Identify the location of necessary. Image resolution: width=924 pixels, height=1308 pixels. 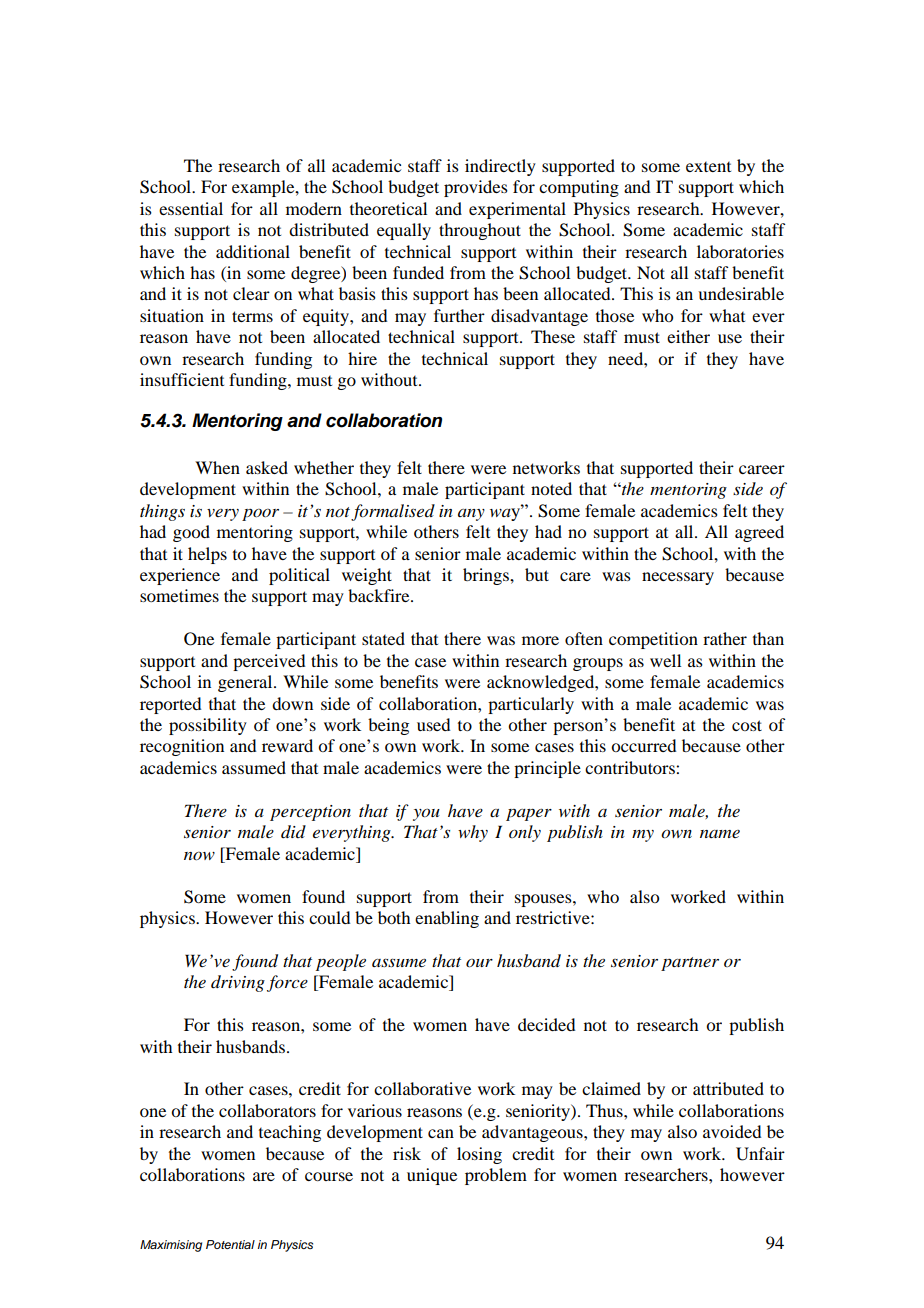
(678, 578).
